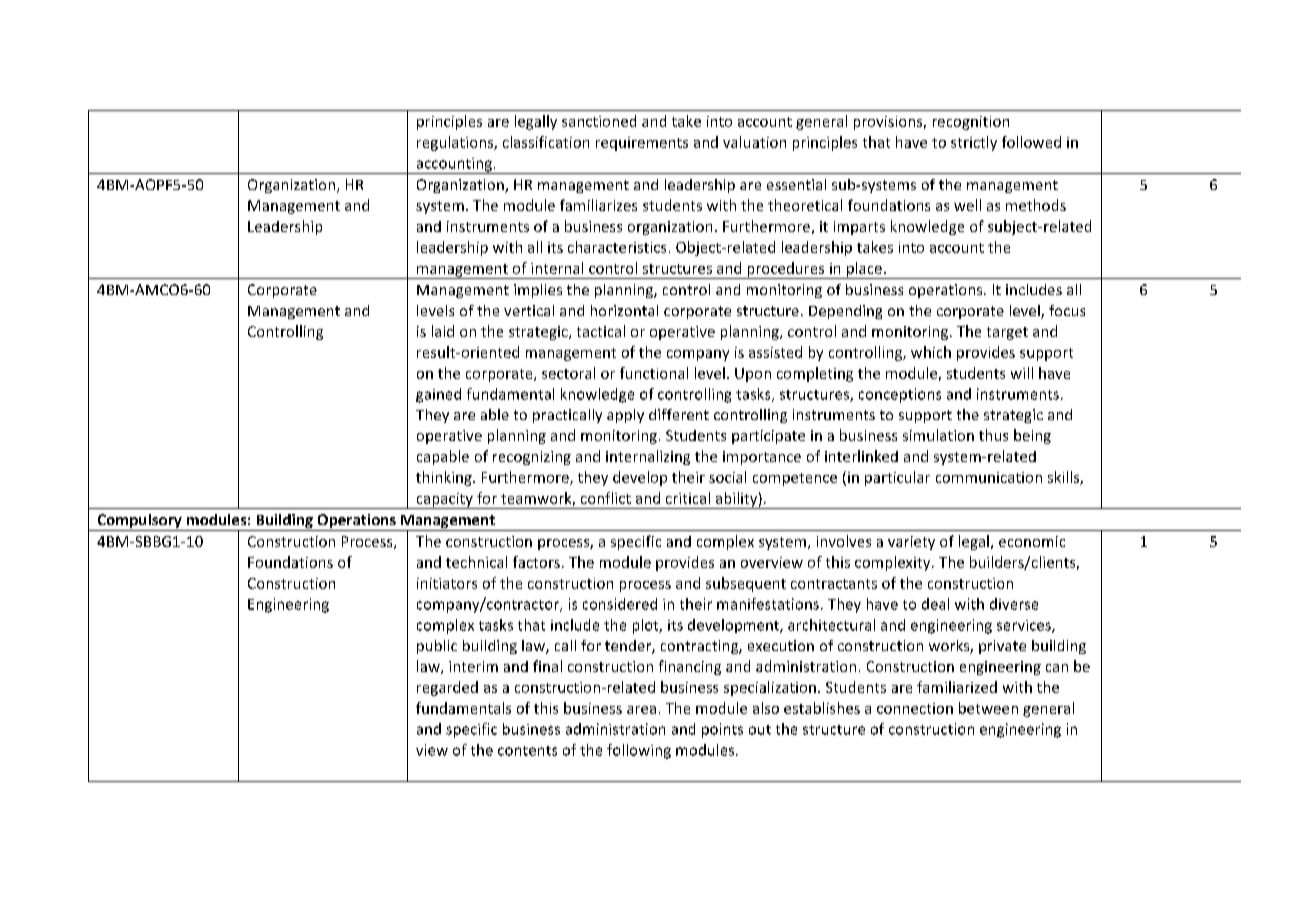 Image resolution: width=1308 pixels, height=924 pixels. I want to click on between, so click(988, 708).
